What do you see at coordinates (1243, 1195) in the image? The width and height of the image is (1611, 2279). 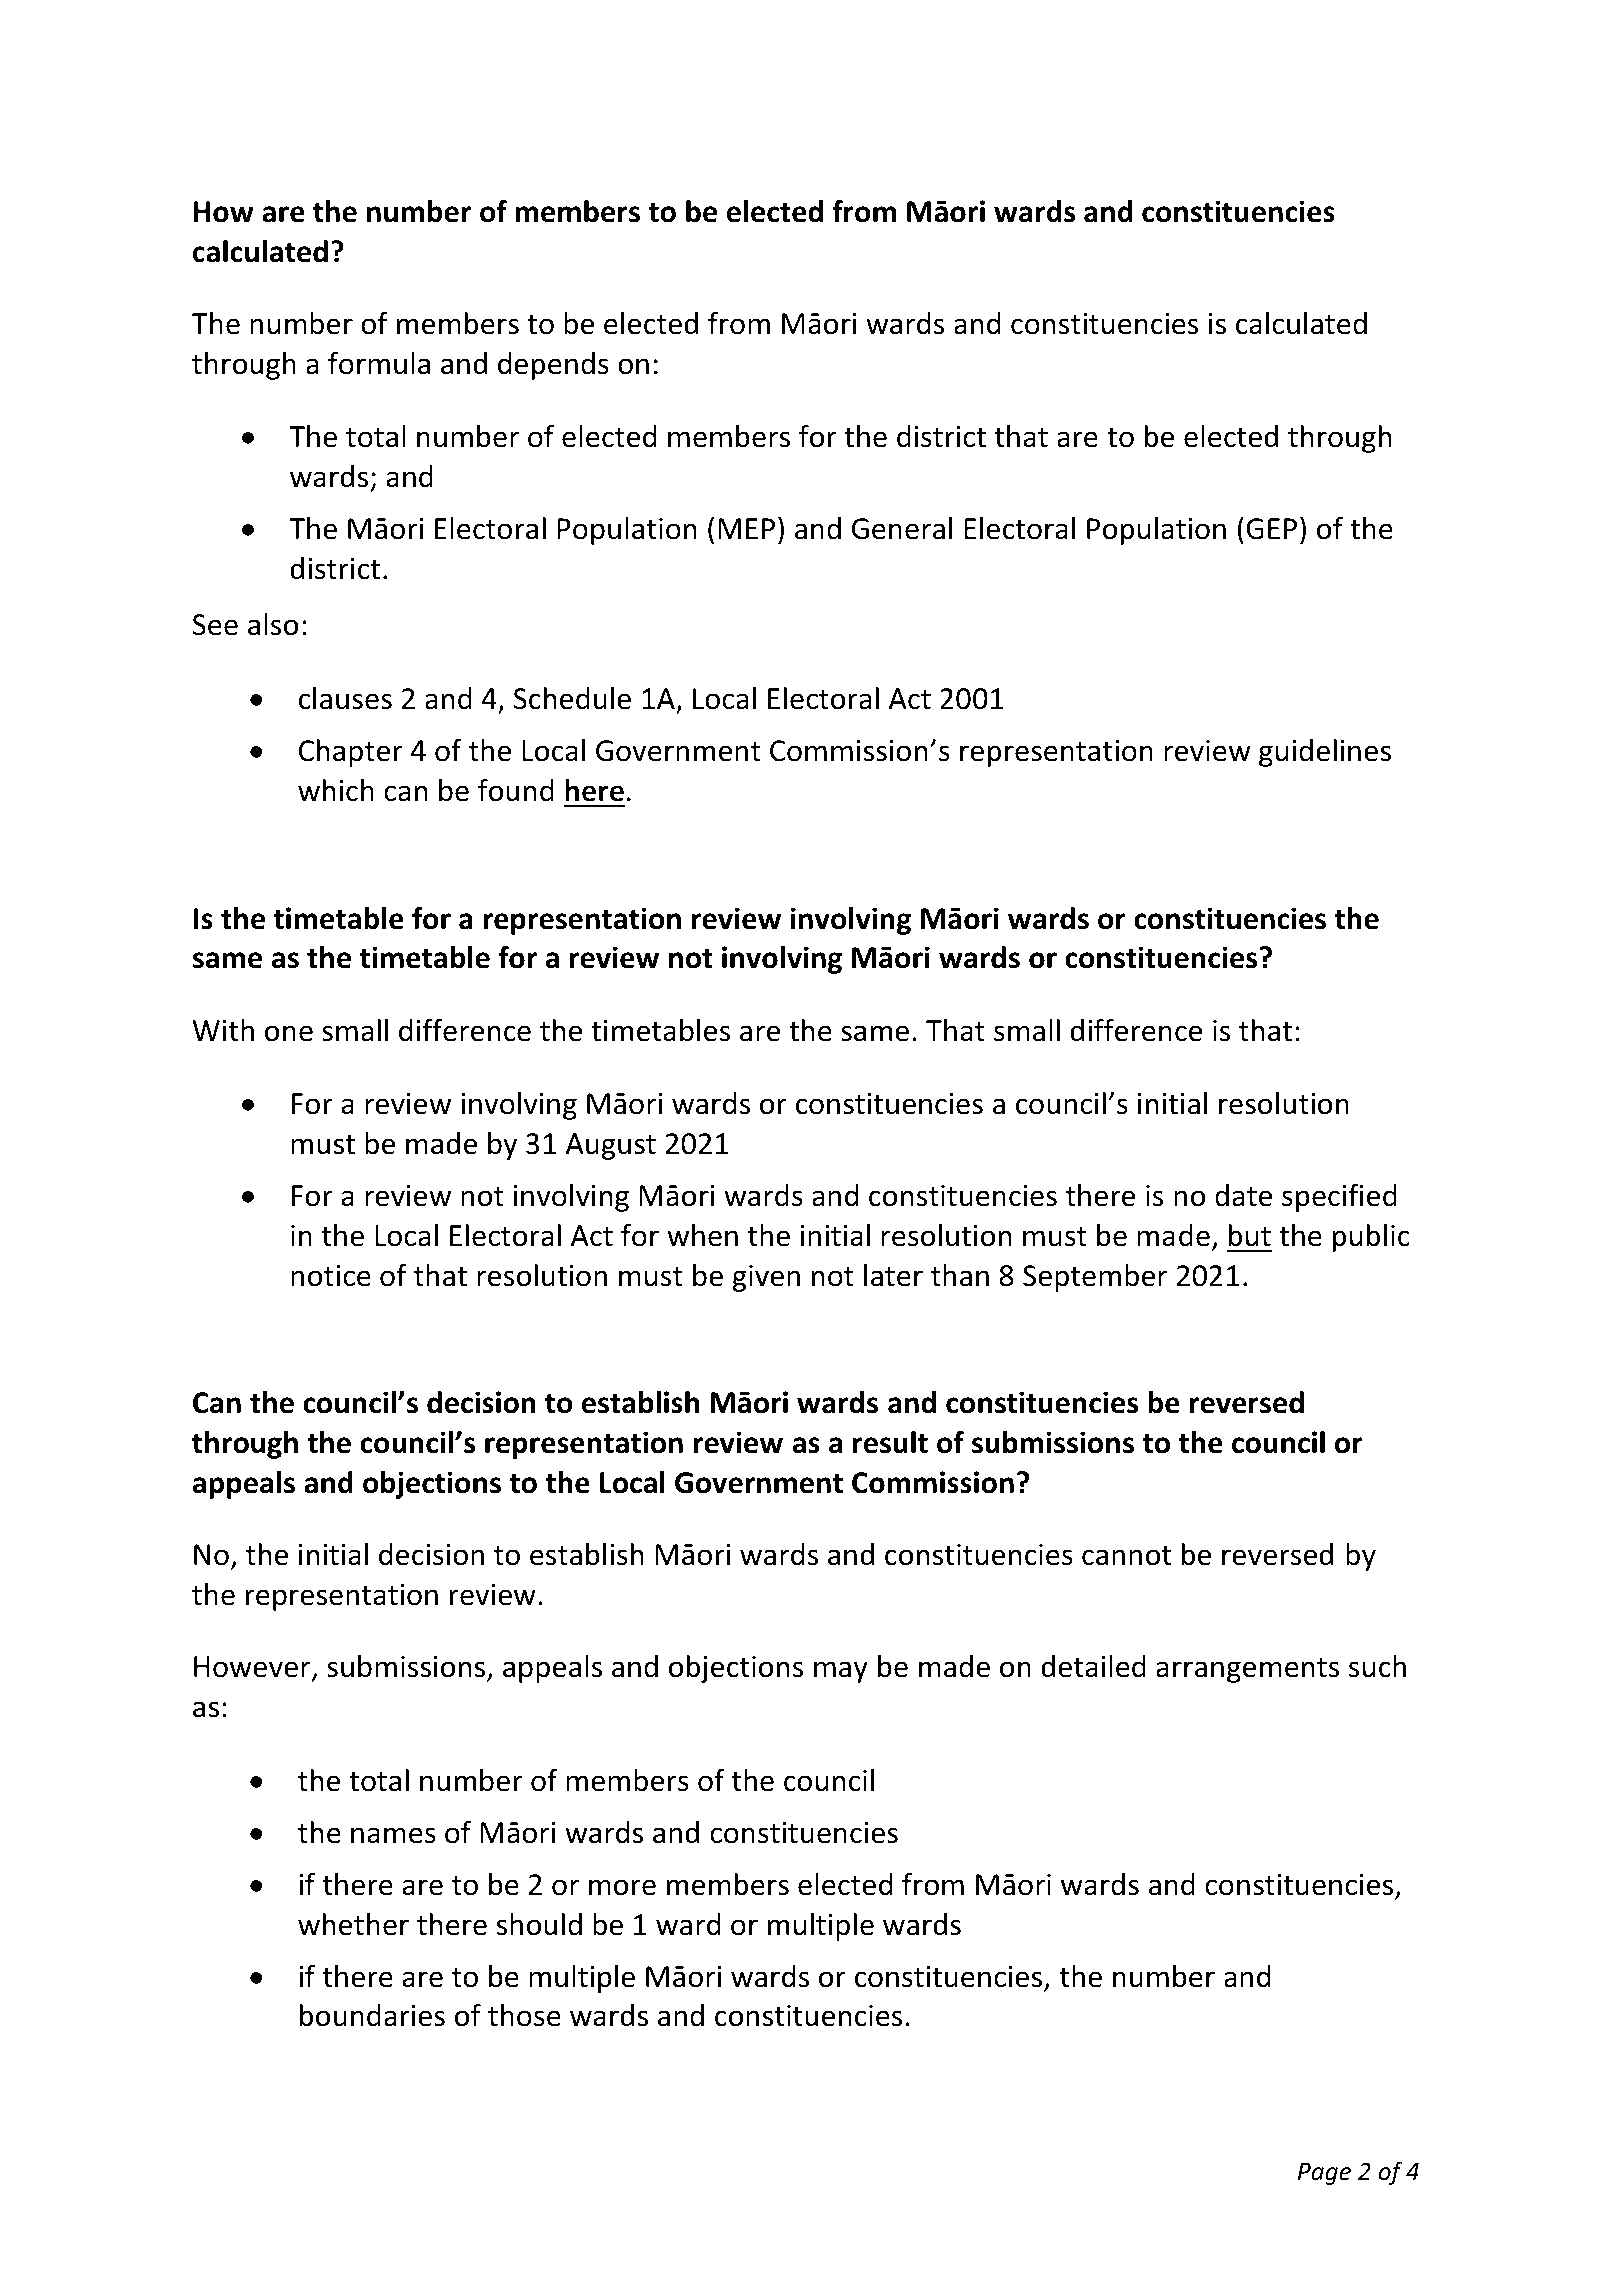 I see `date` at bounding box center [1243, 1195].
